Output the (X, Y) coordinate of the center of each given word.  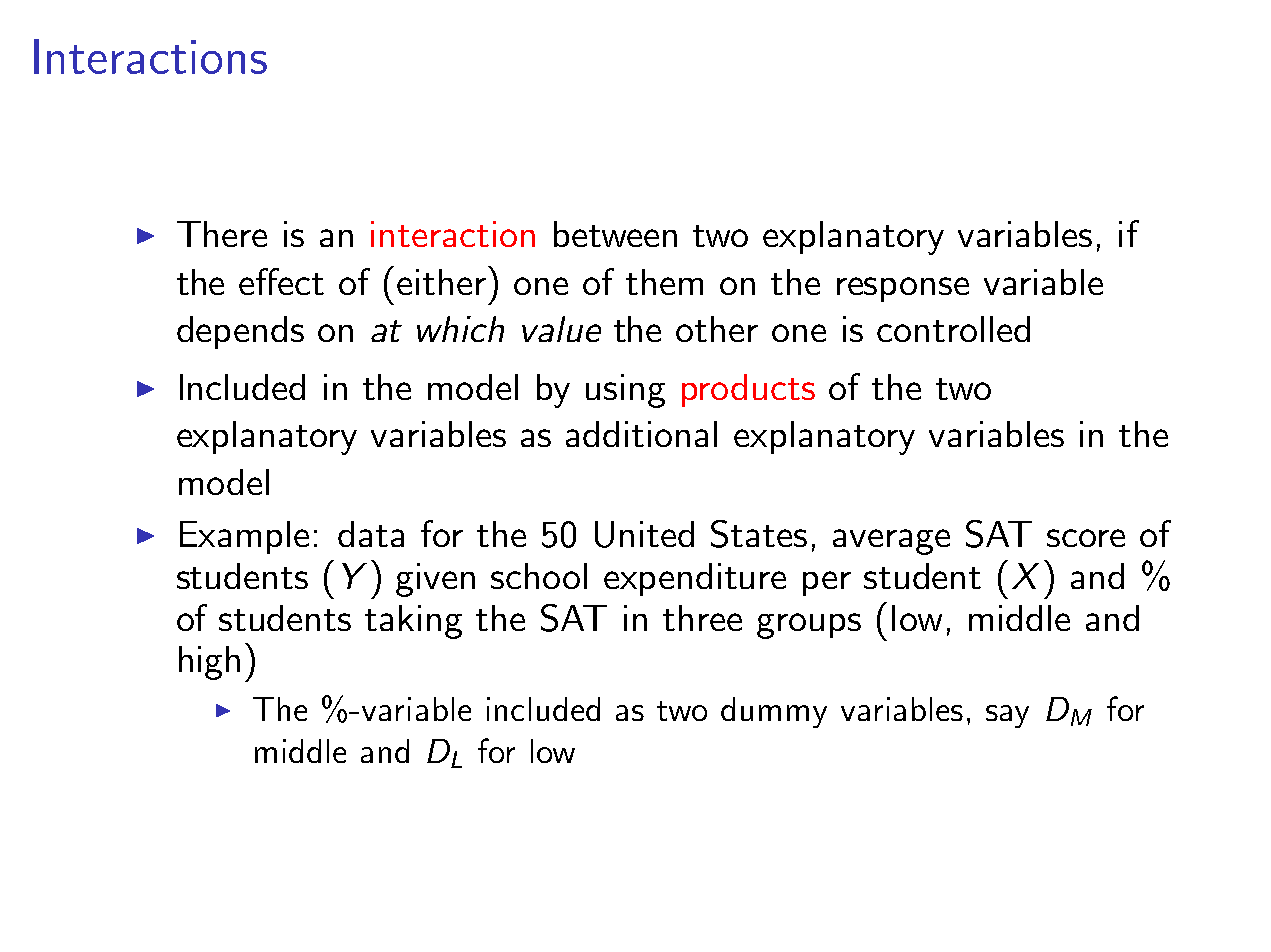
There (222, 234)
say (1007, 716)
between (615, 234)
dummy (774, 712)
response (903, 289)
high (209, 663)
